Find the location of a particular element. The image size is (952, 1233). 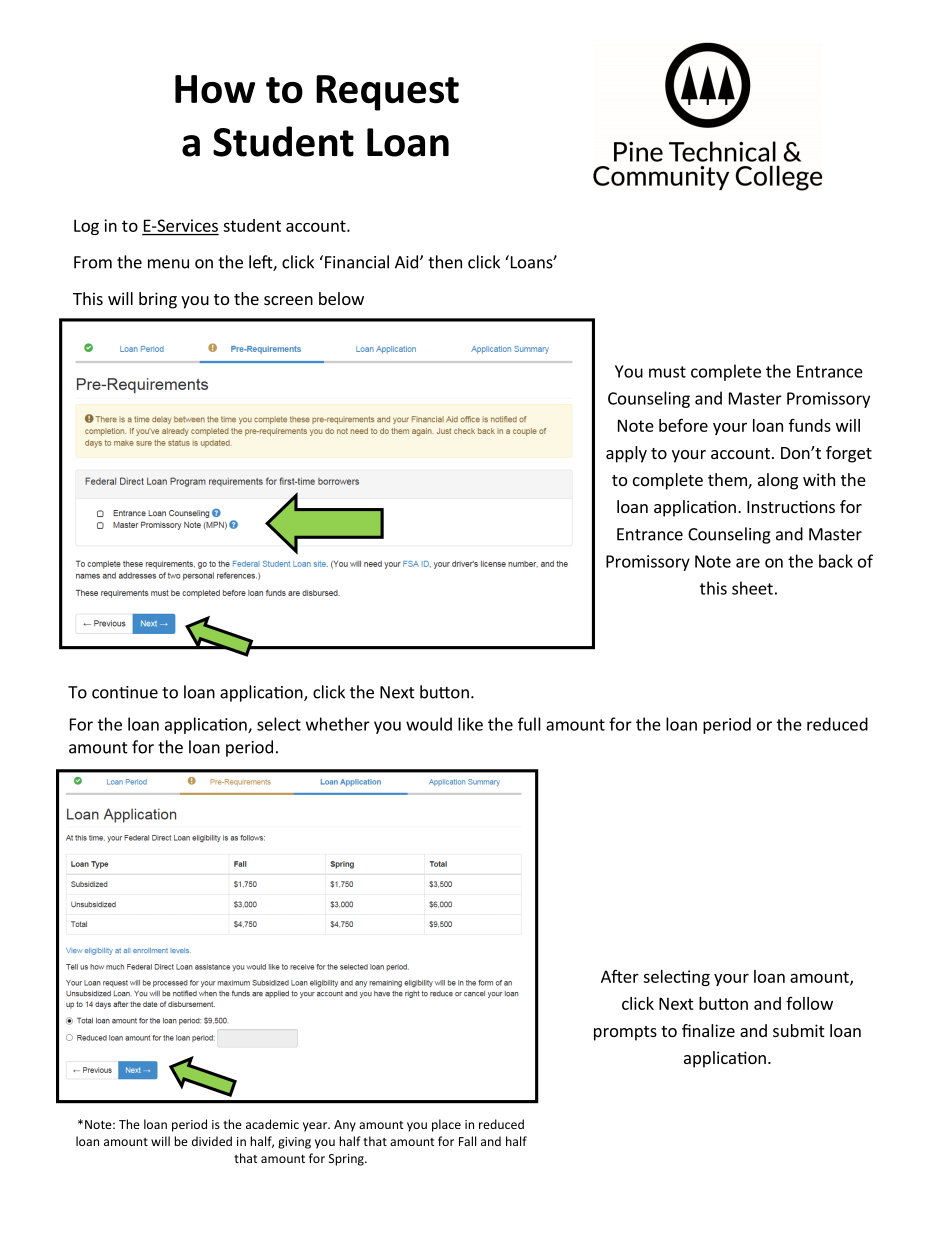

How is located at coordinates (215, 89).
